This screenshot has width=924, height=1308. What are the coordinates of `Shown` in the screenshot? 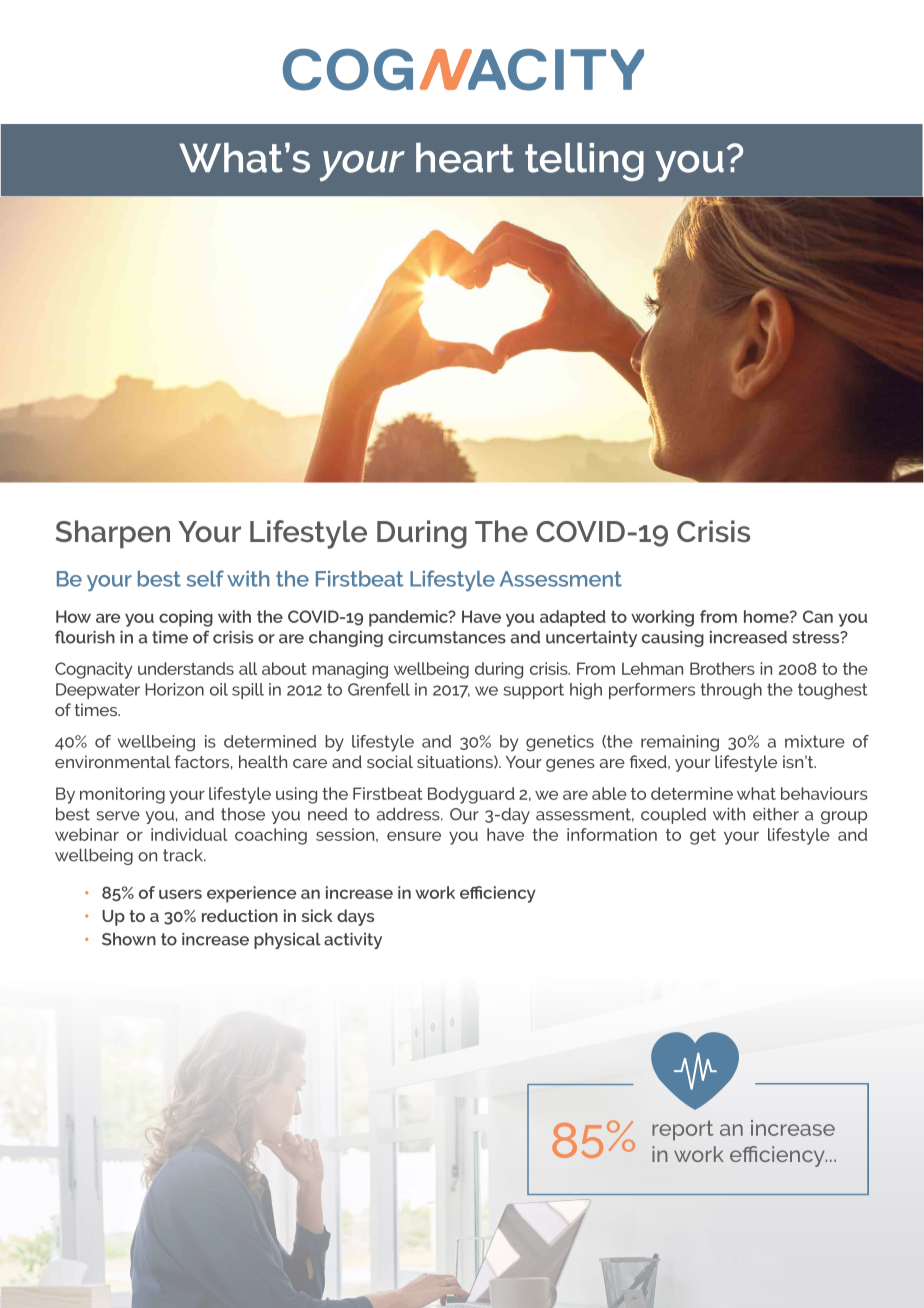 It's located at (129, 939).
